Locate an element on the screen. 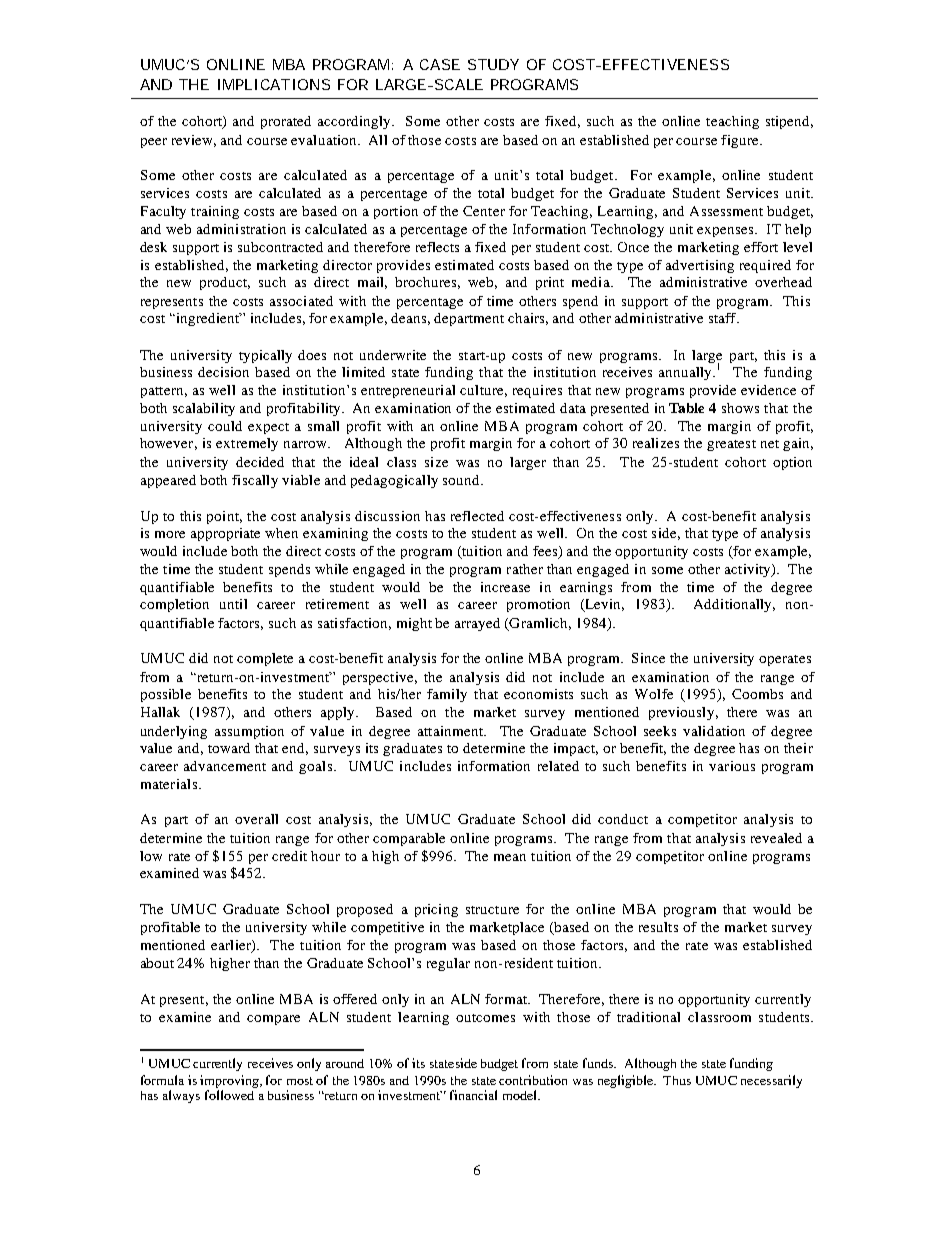 The image size is (952, 1233). until is located at coordinates (233, 604).
